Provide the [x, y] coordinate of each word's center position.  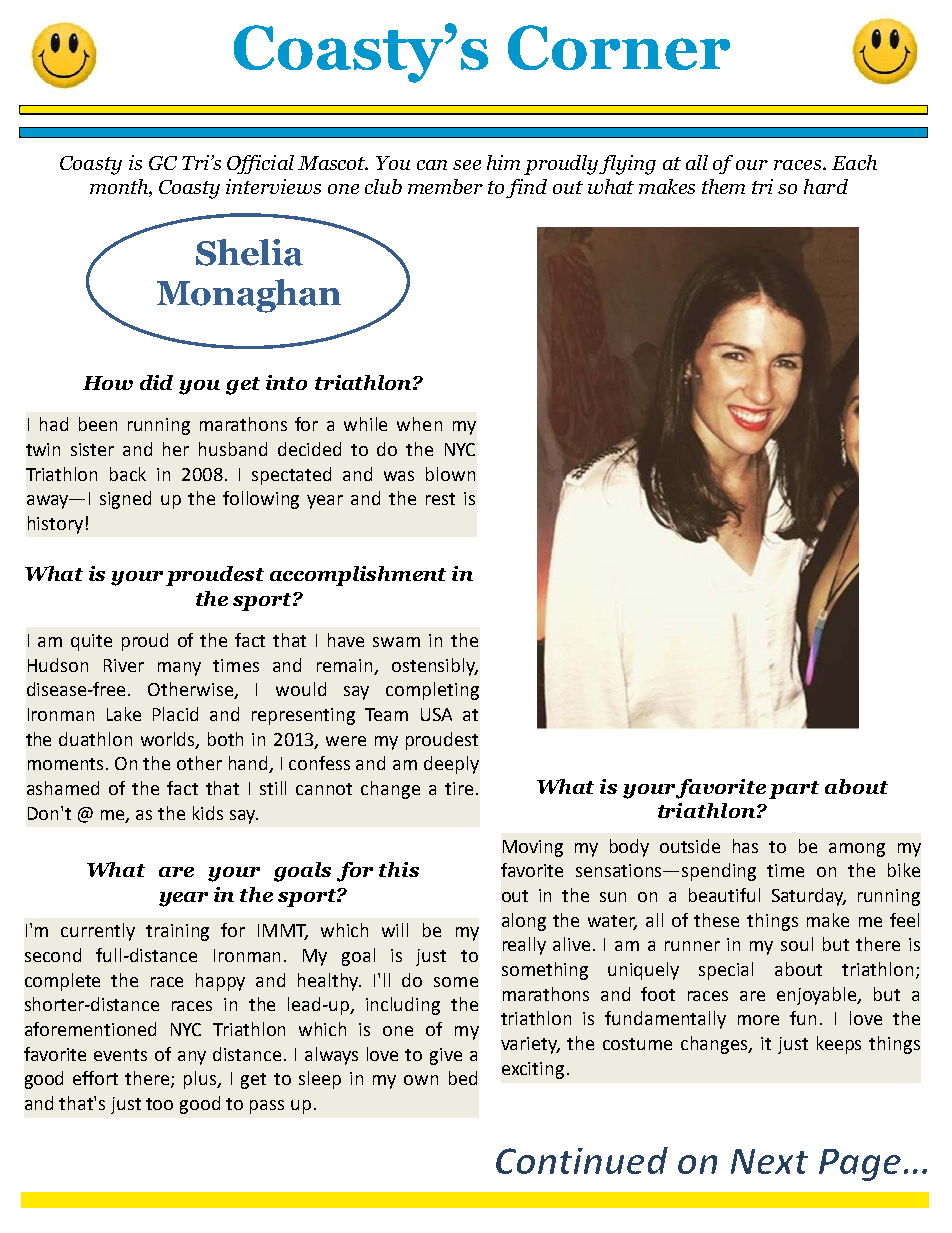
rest [440, 499]
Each [854, 162]
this [399, 869]
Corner [619, 47]
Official [260, 164]
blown [450, 474]
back [128, 474]
